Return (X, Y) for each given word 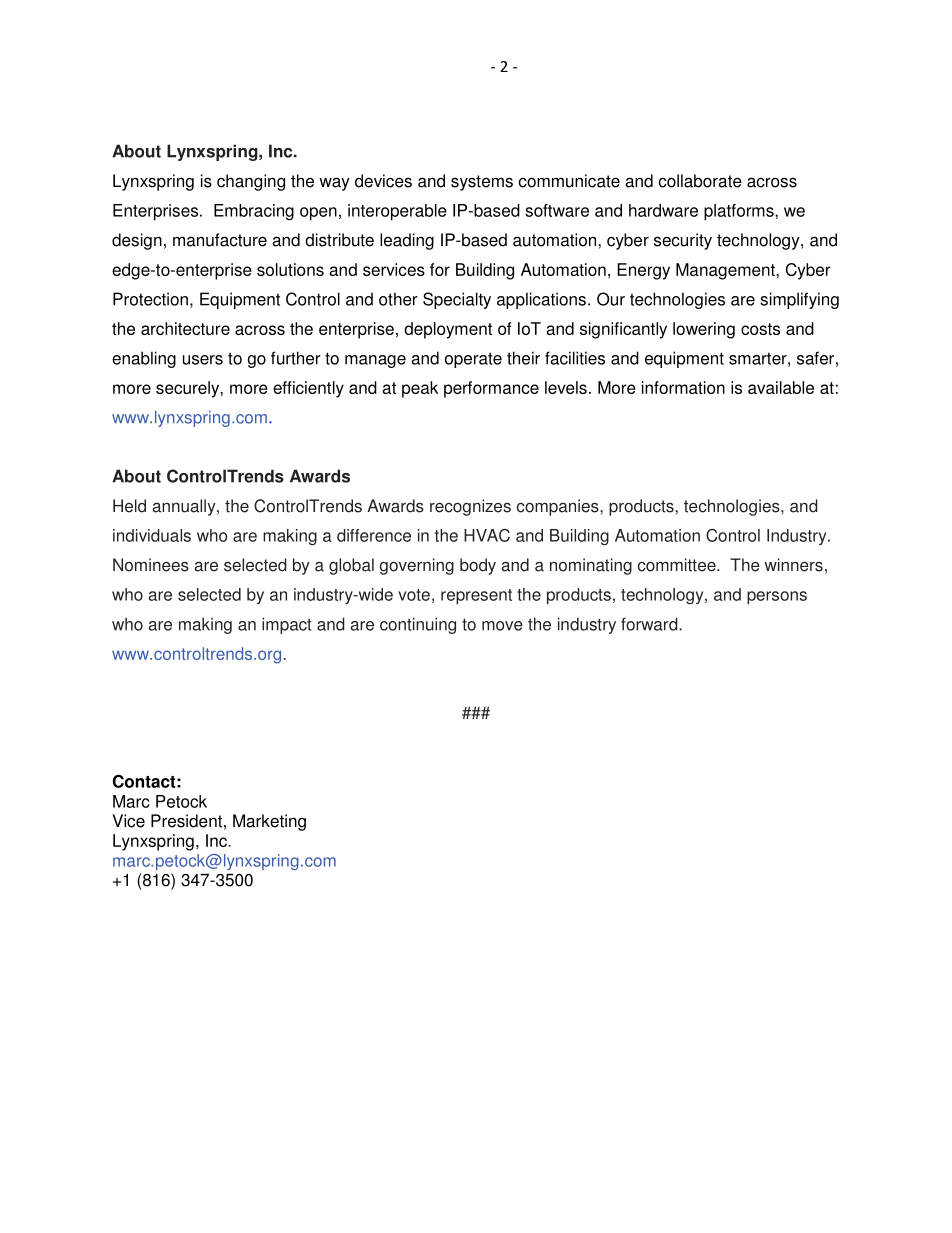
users (203, 360)
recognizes (470, 507)
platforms (740, 212)
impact (287, 625)
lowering (704, 330)
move (502, 626)
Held (129, 506)
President (186, 821)
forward (650, 624)
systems (482, 183)
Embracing (254, 212)
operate (473, 360)
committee (678, 565)
